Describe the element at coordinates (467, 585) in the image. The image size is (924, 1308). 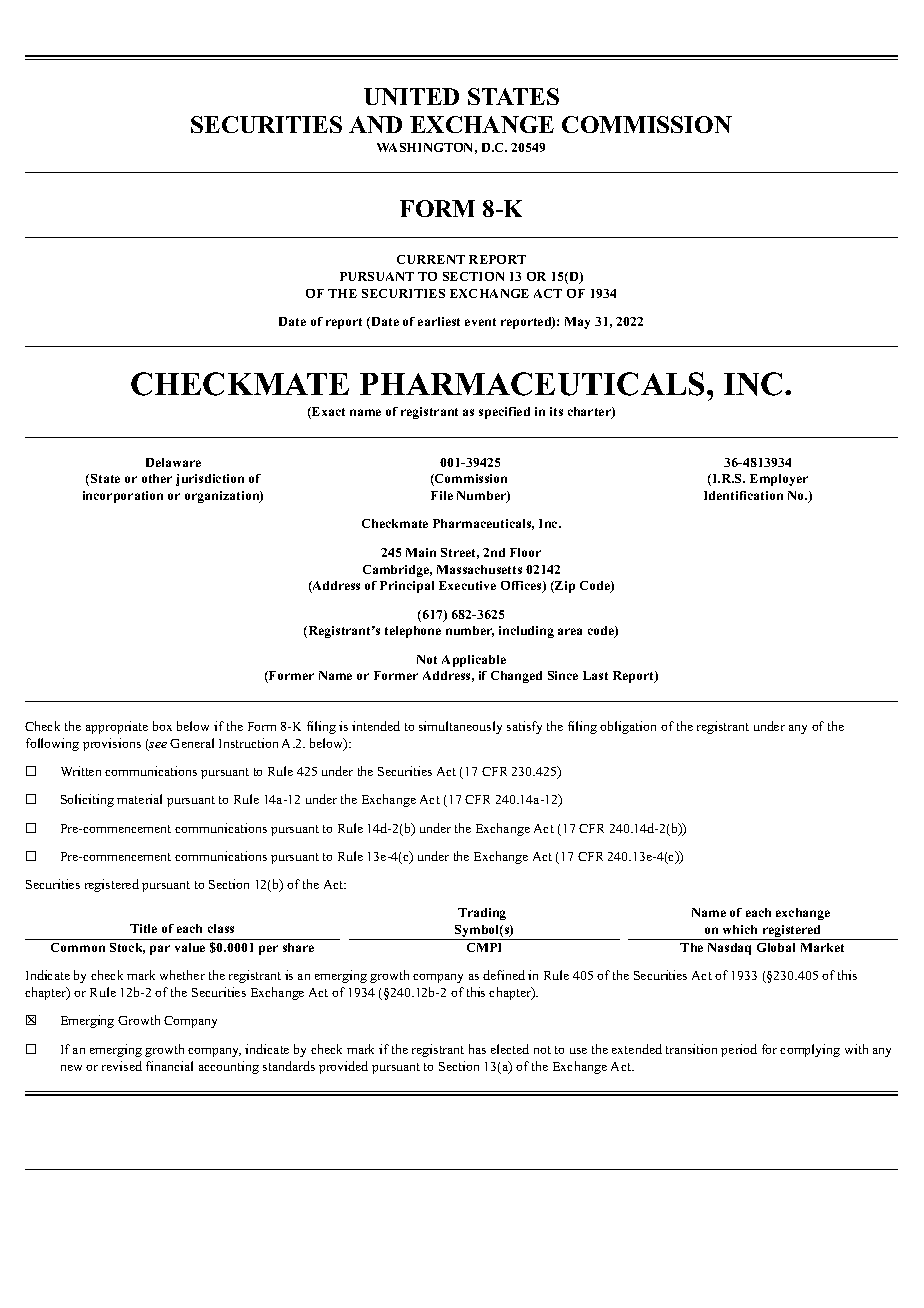
I see `Executive` at that location.
